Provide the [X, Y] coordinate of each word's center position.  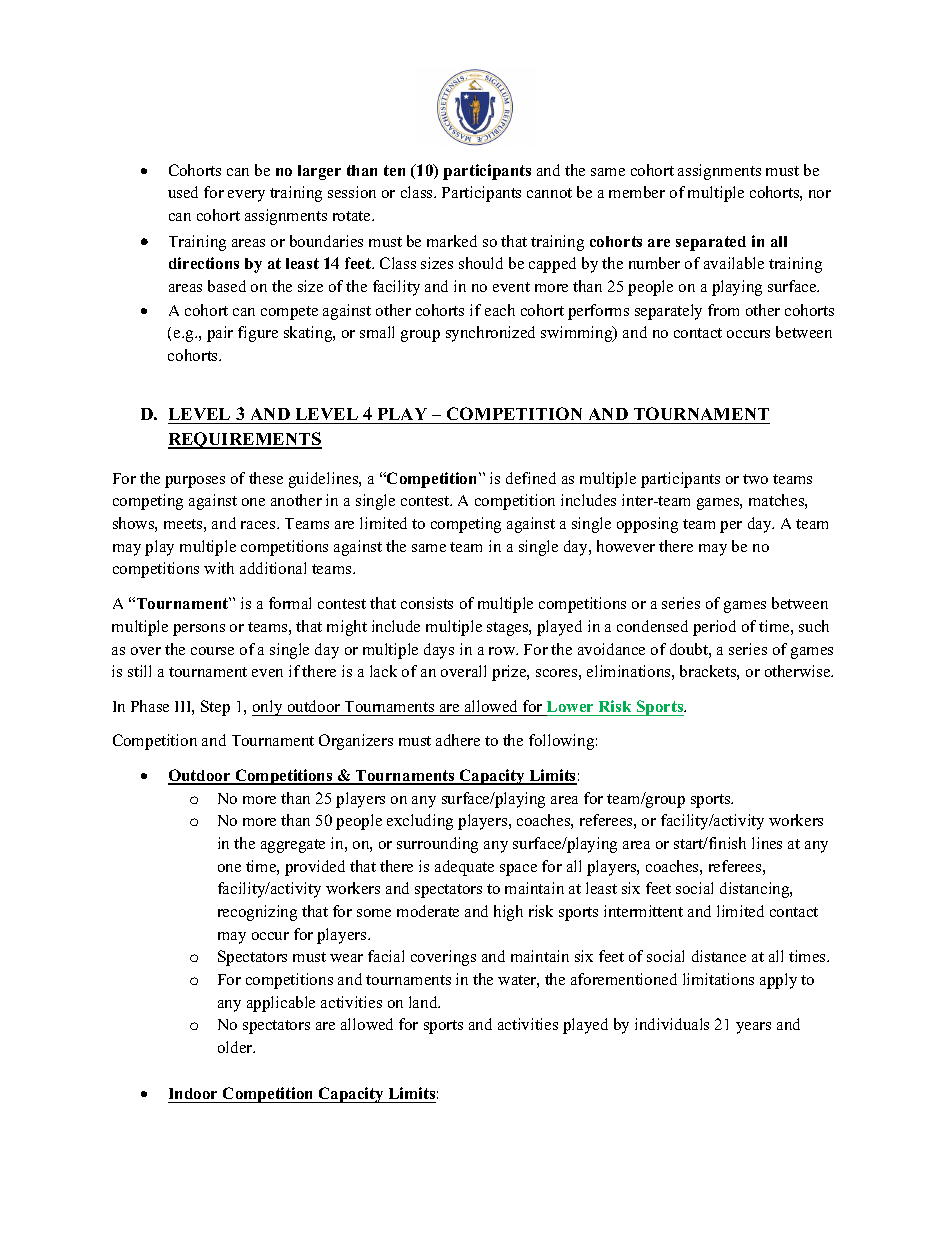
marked [452, 241]
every [246, 196]
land [424, 1002]
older [236, 1047]
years [753, 1028]
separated [711, 243]
